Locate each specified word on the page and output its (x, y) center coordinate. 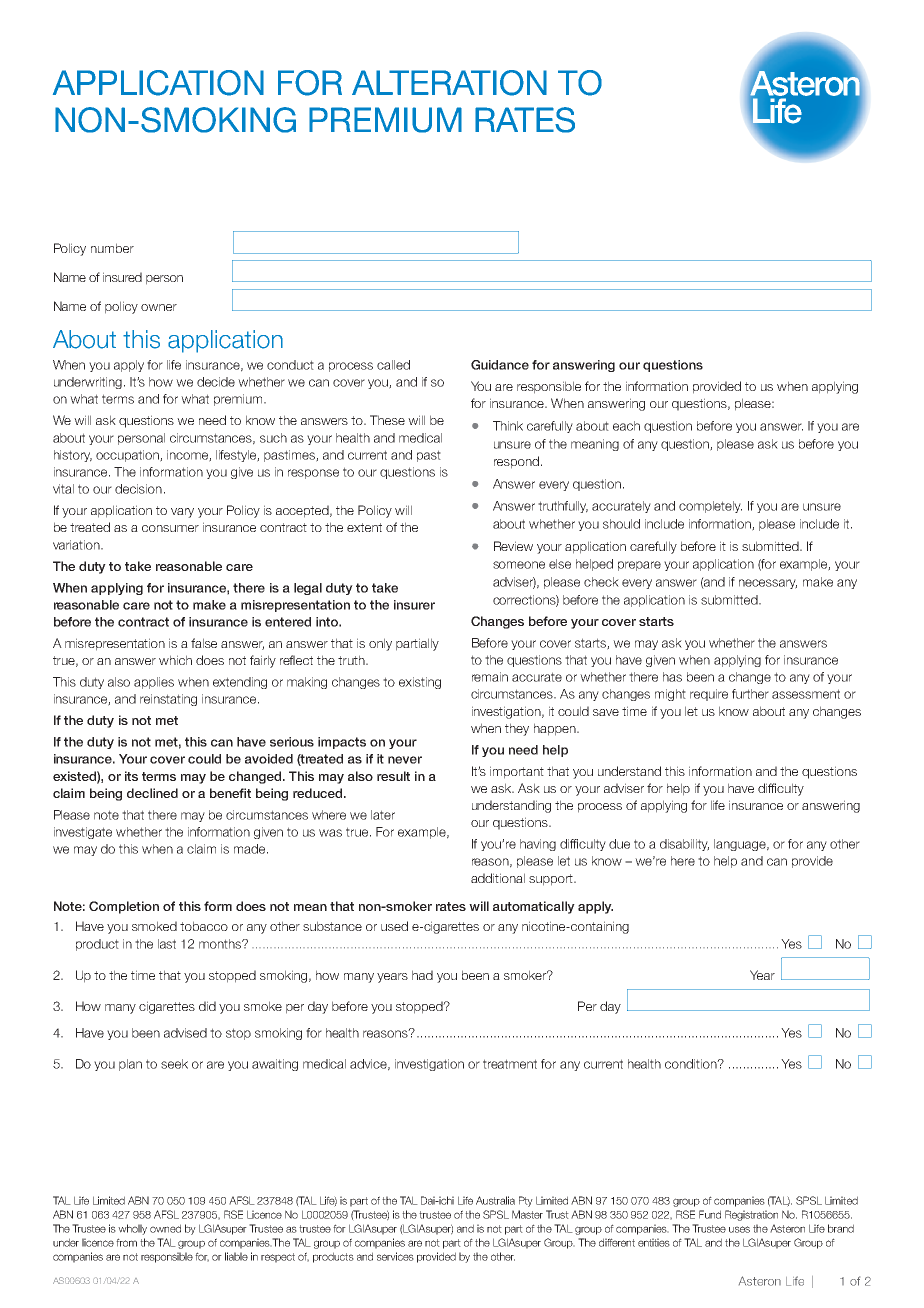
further (750, 694)
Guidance (500, 365)
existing (420, 683)
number (112, 248)
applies (154, 683)
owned (165, 1228)
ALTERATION (449, 83)
